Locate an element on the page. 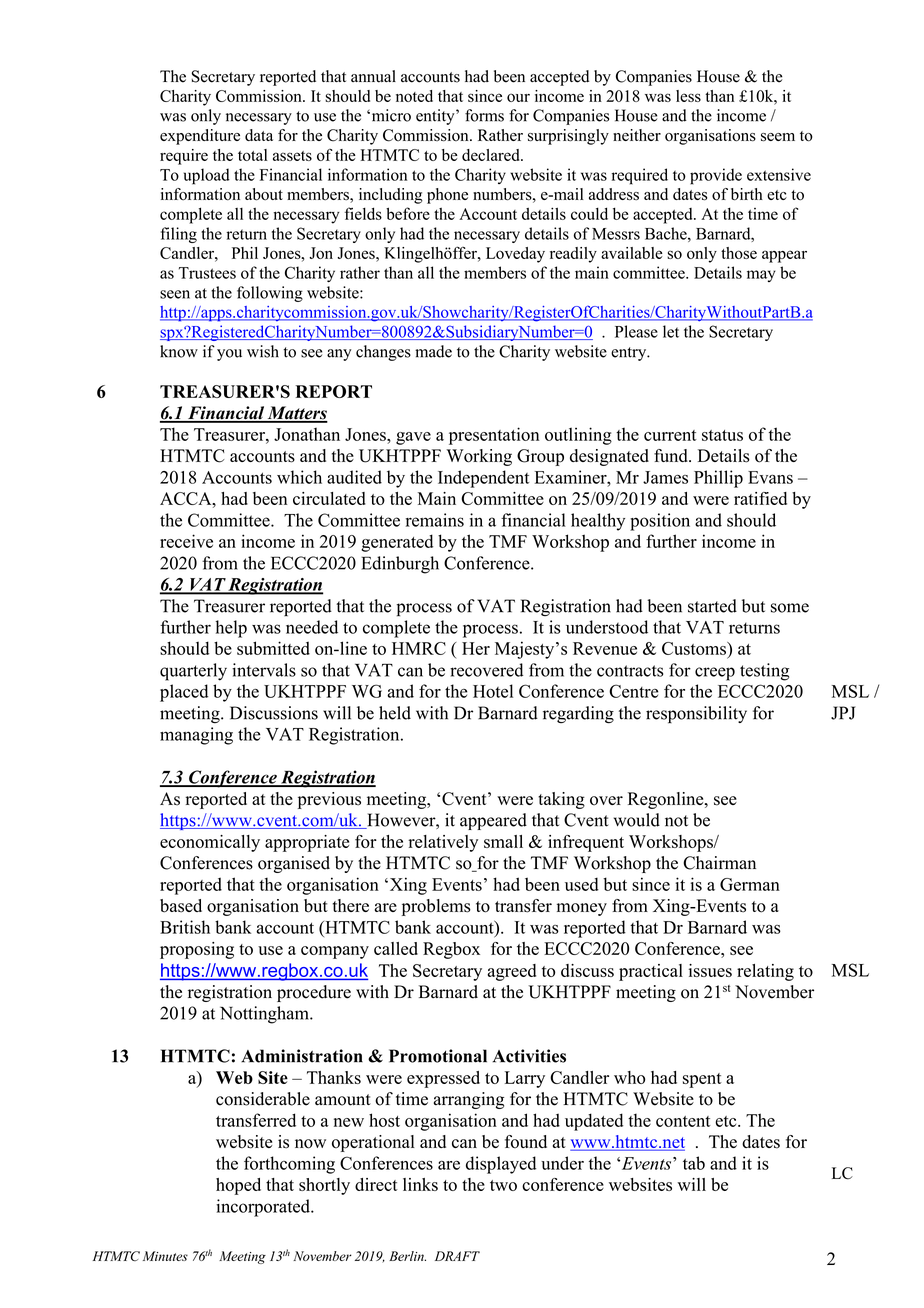 This document has width=924, height=1308. which is located at coordinates (299, 477).
